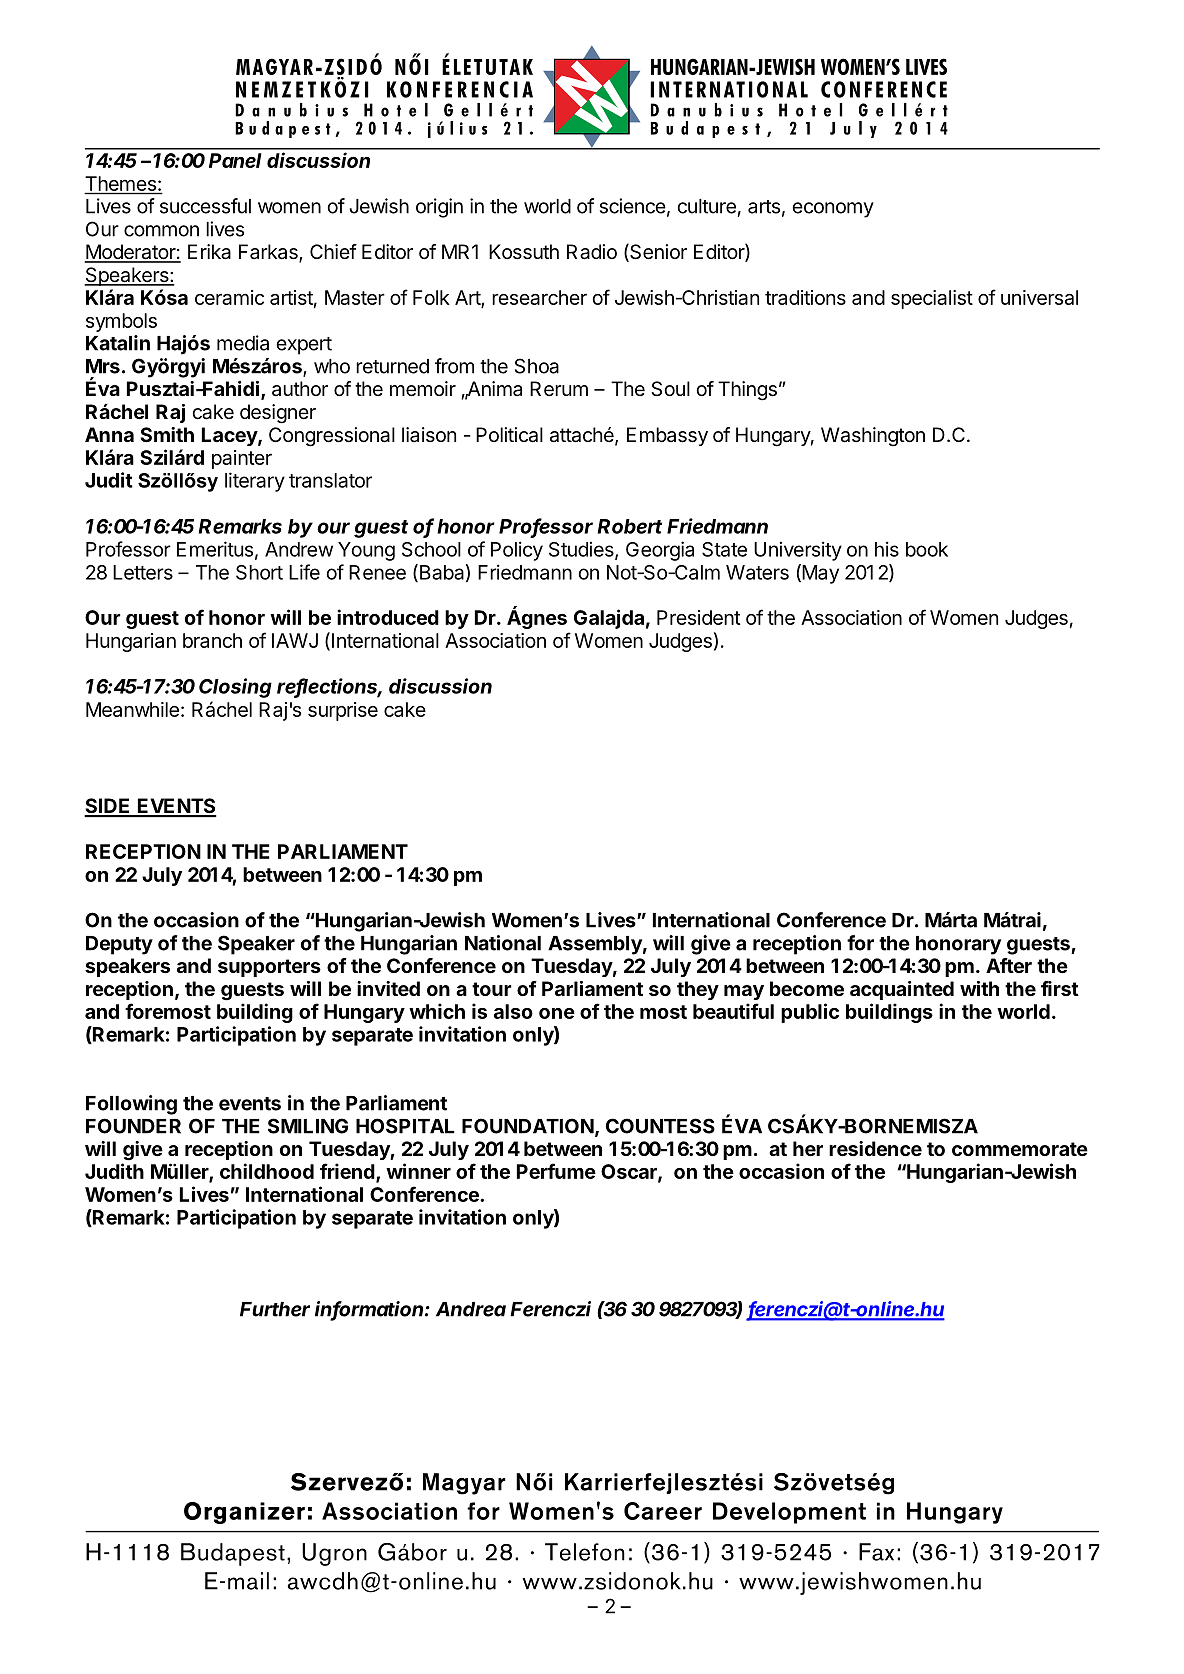  I want to click on After, so click(1009, 965).
